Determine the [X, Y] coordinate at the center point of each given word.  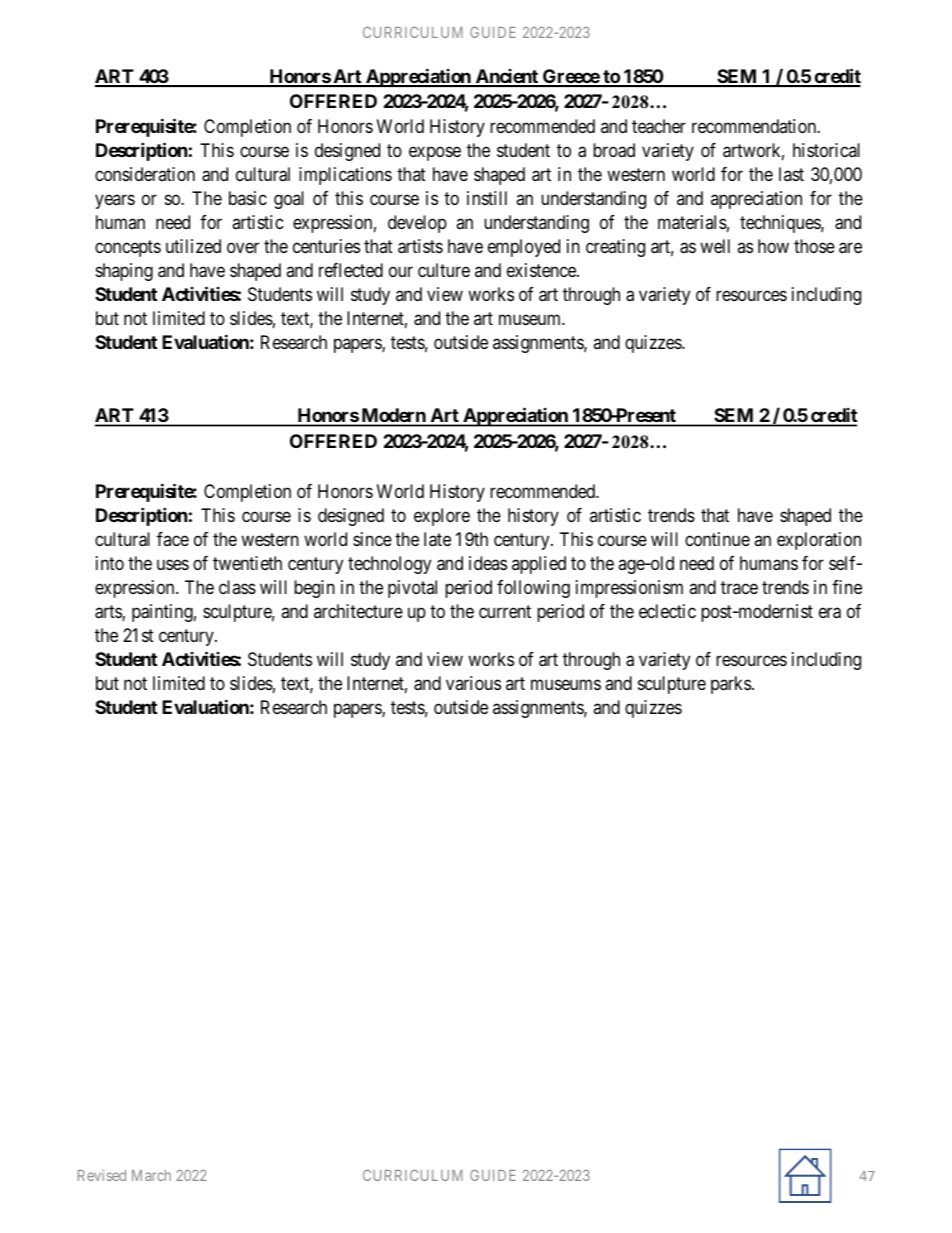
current [505, 611]
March [151, 1175]
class [237, 587]
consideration [145, 174]
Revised [102, 1175]
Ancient [506, 77]
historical [826, 150]
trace [739, 587]
